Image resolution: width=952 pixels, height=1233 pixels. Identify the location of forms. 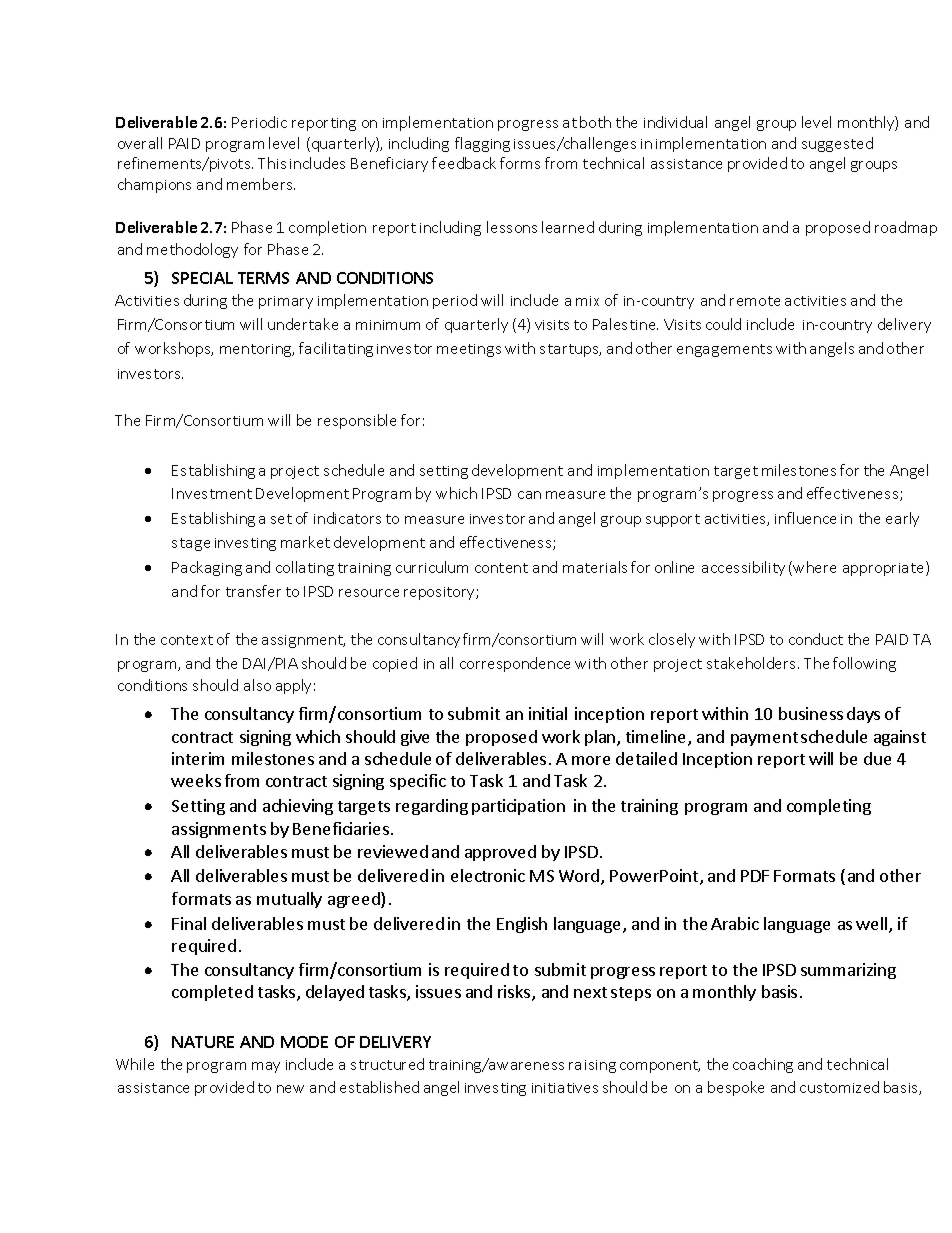
(520, 163).
